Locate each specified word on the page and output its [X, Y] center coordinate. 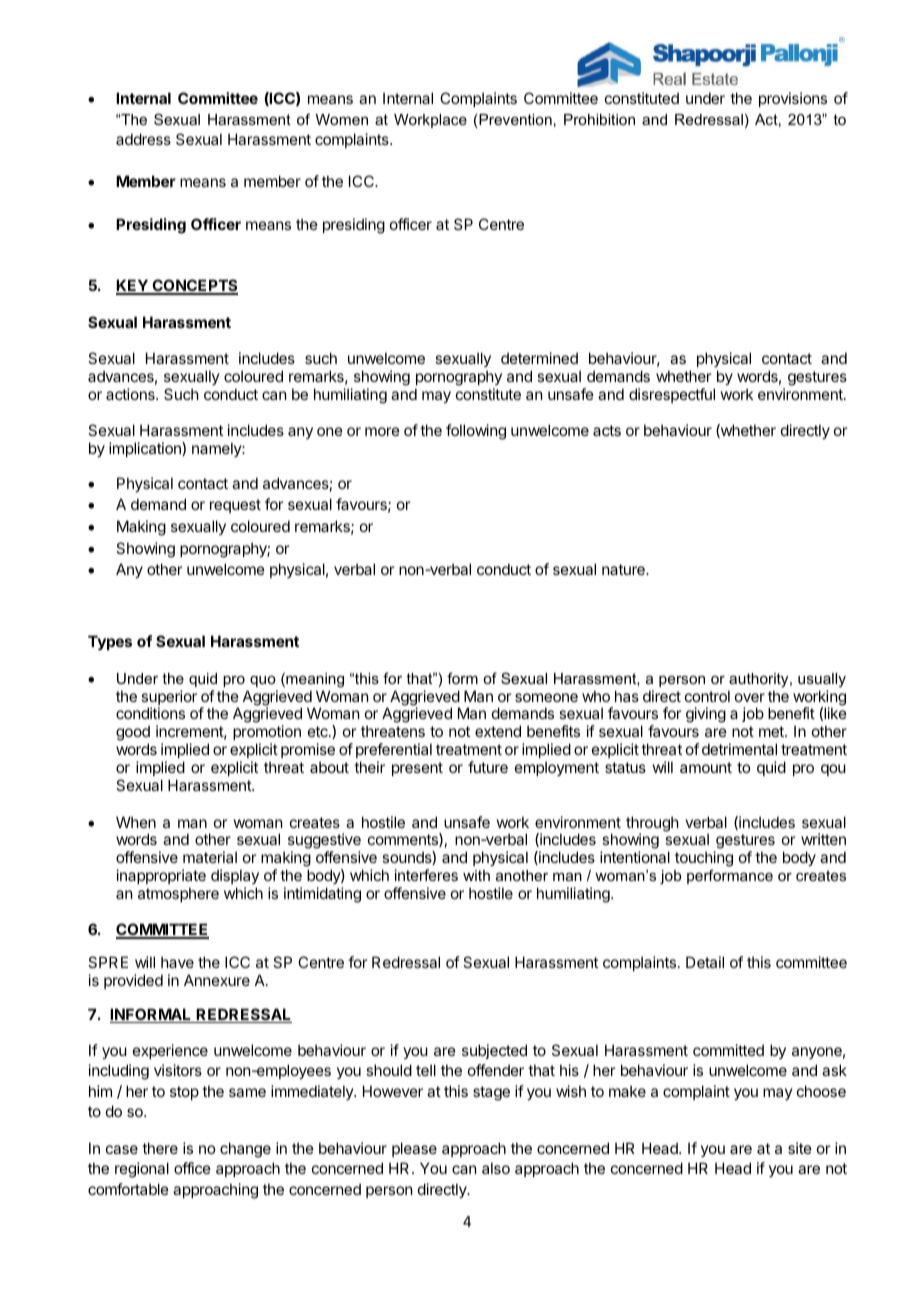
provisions [793, 99]
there [160, 1148]
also [496, 1168]
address [143, 139]
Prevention [515, 119]
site [800, 1148]
